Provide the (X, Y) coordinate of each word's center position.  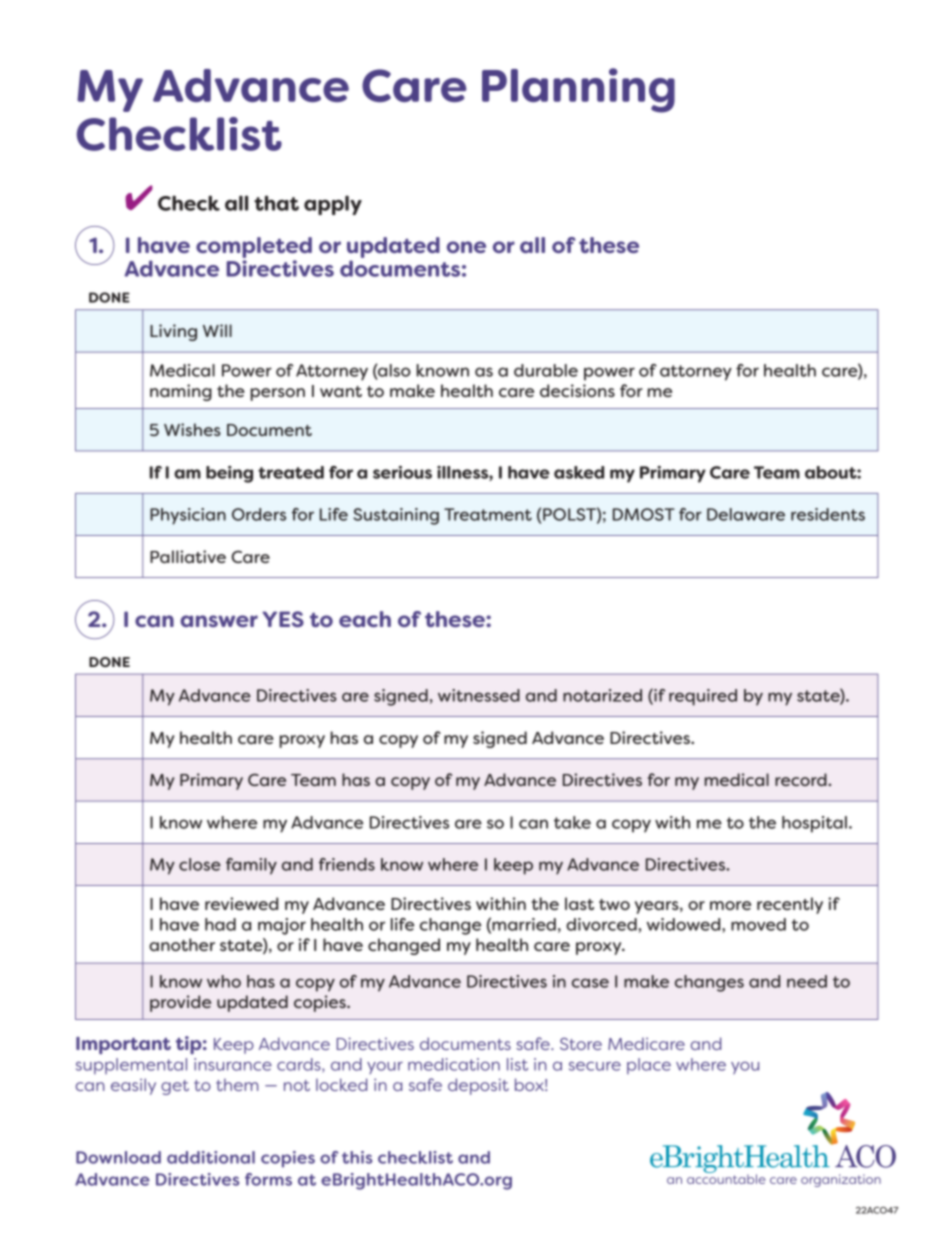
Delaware (746, 514)
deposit (478, 1086)
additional (211, 1157)
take (572, 822)
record (802, 779)
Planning (578, 90)
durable (546, 370)
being (229, 474)
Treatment (488, 514)
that (276, 203)
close (200, 864)
